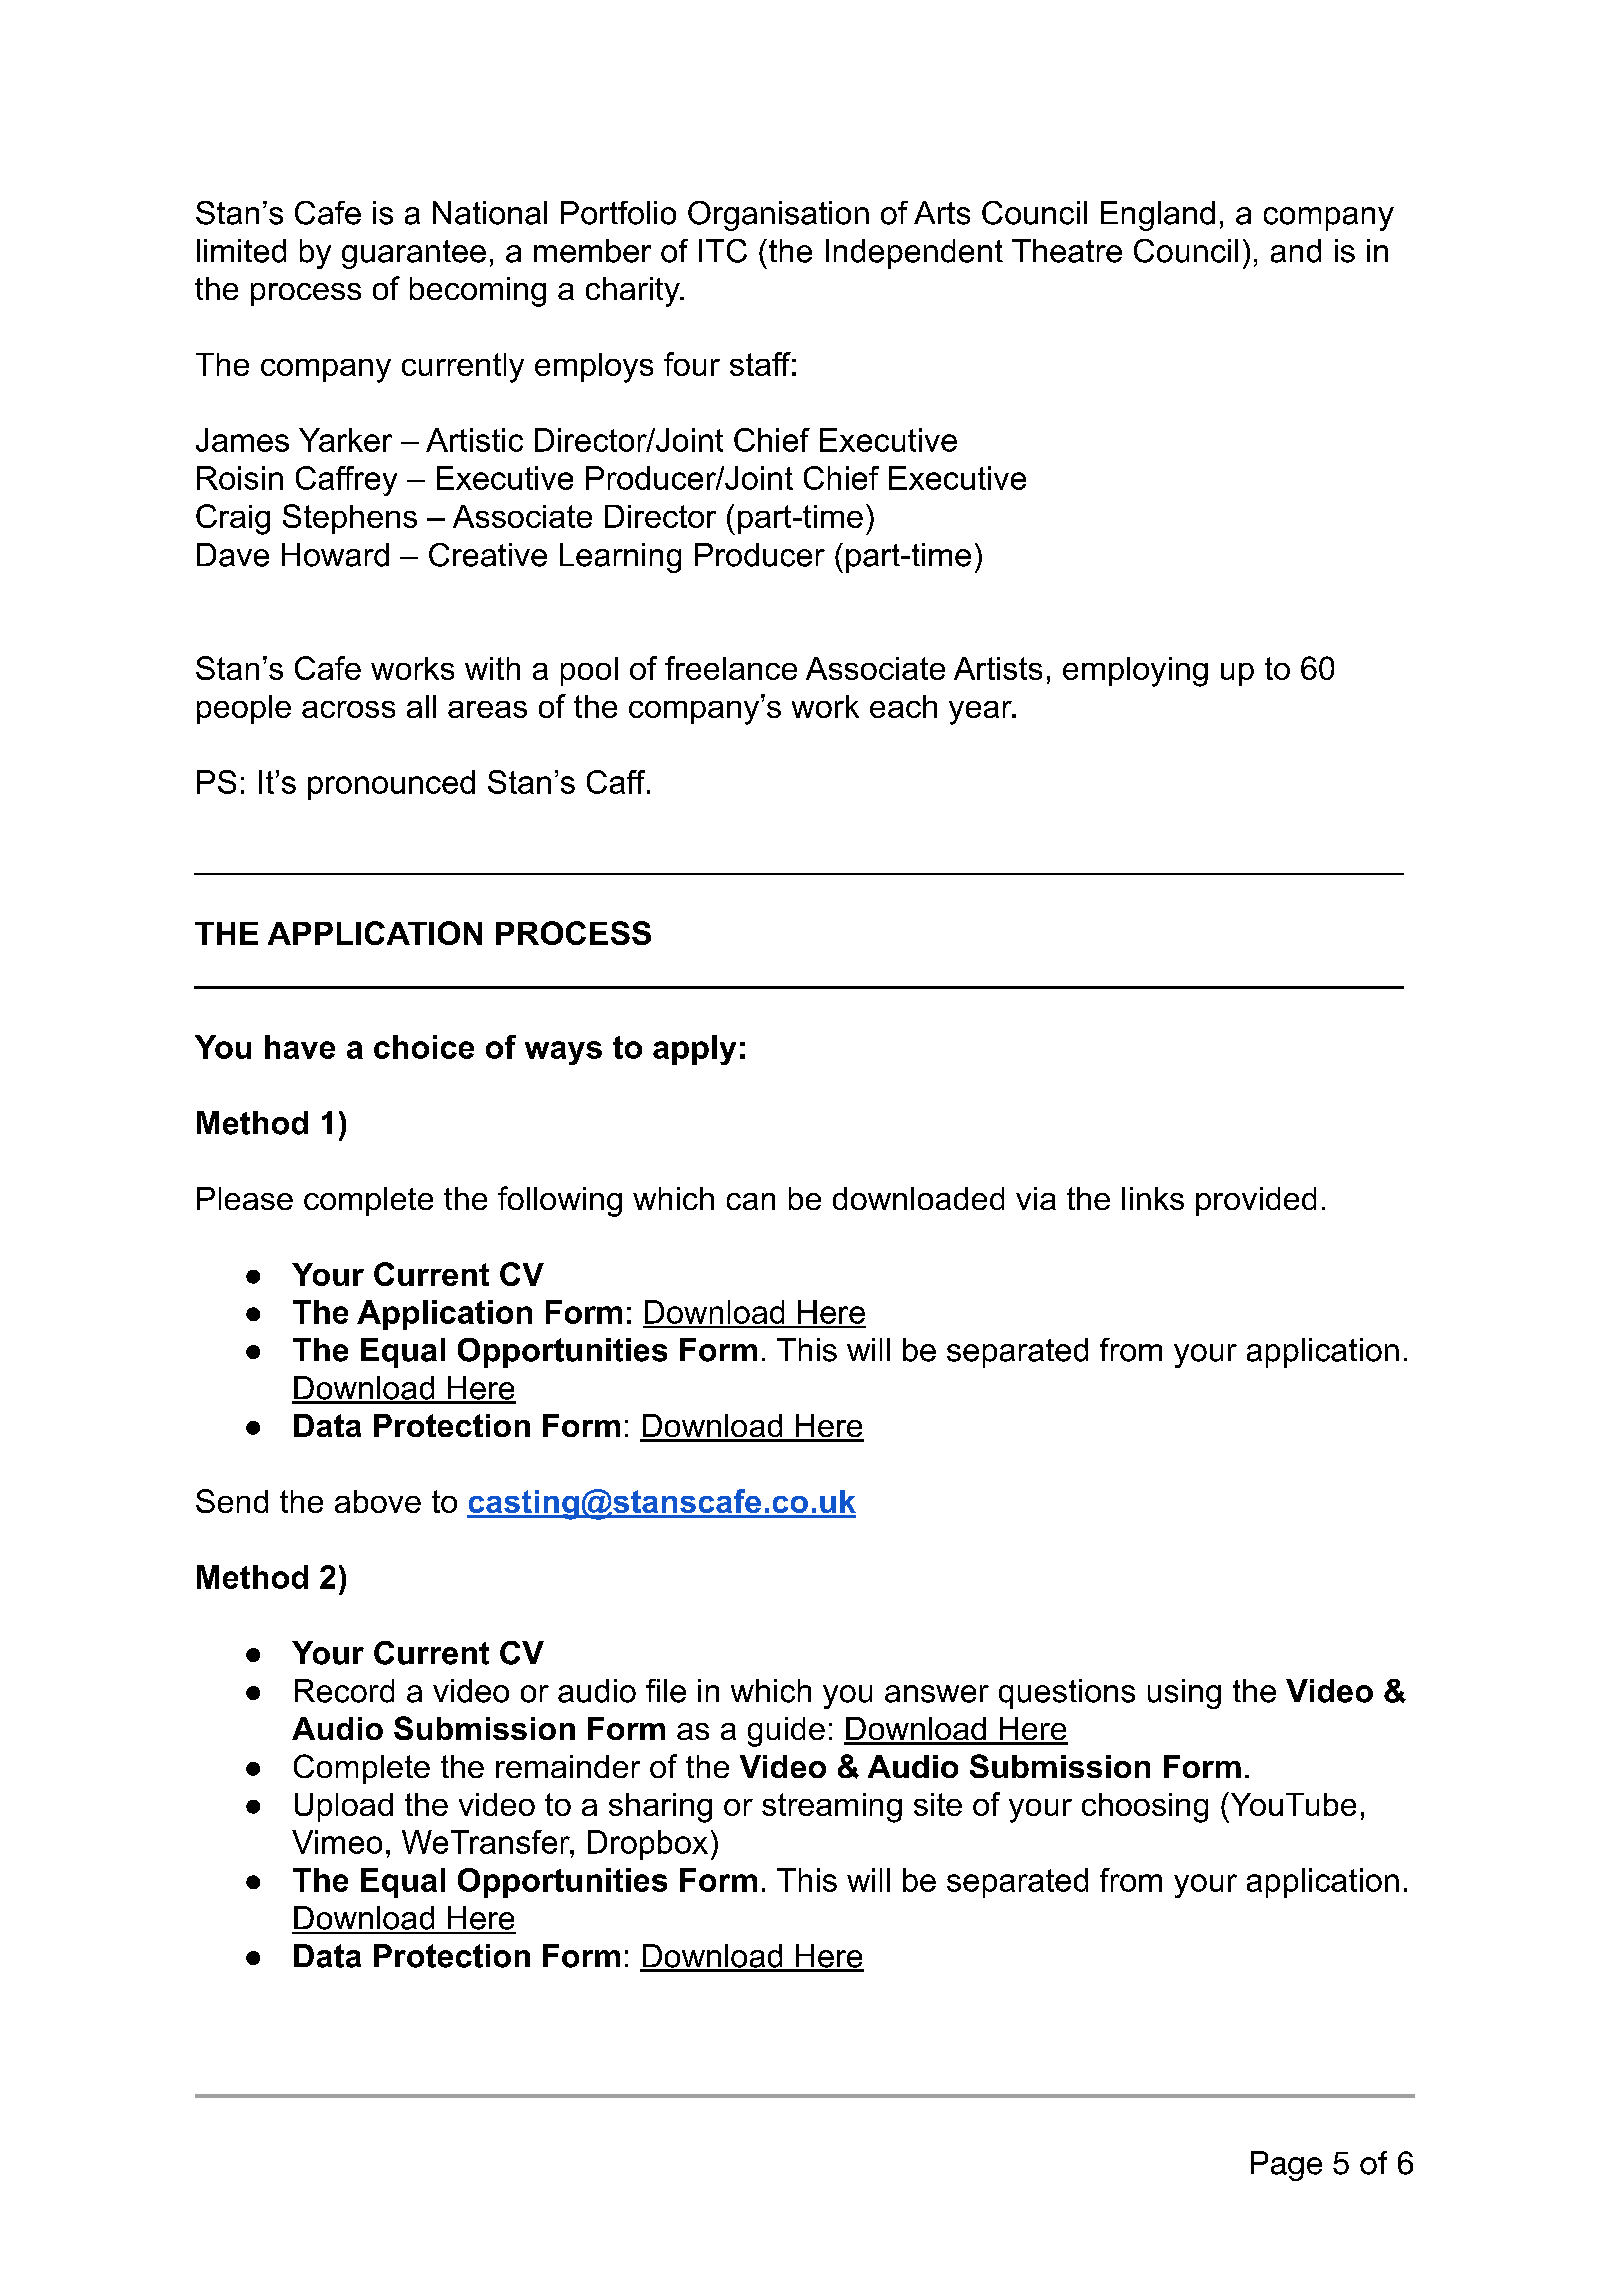  I want to click on Dropbox, so click(648, 1845).
